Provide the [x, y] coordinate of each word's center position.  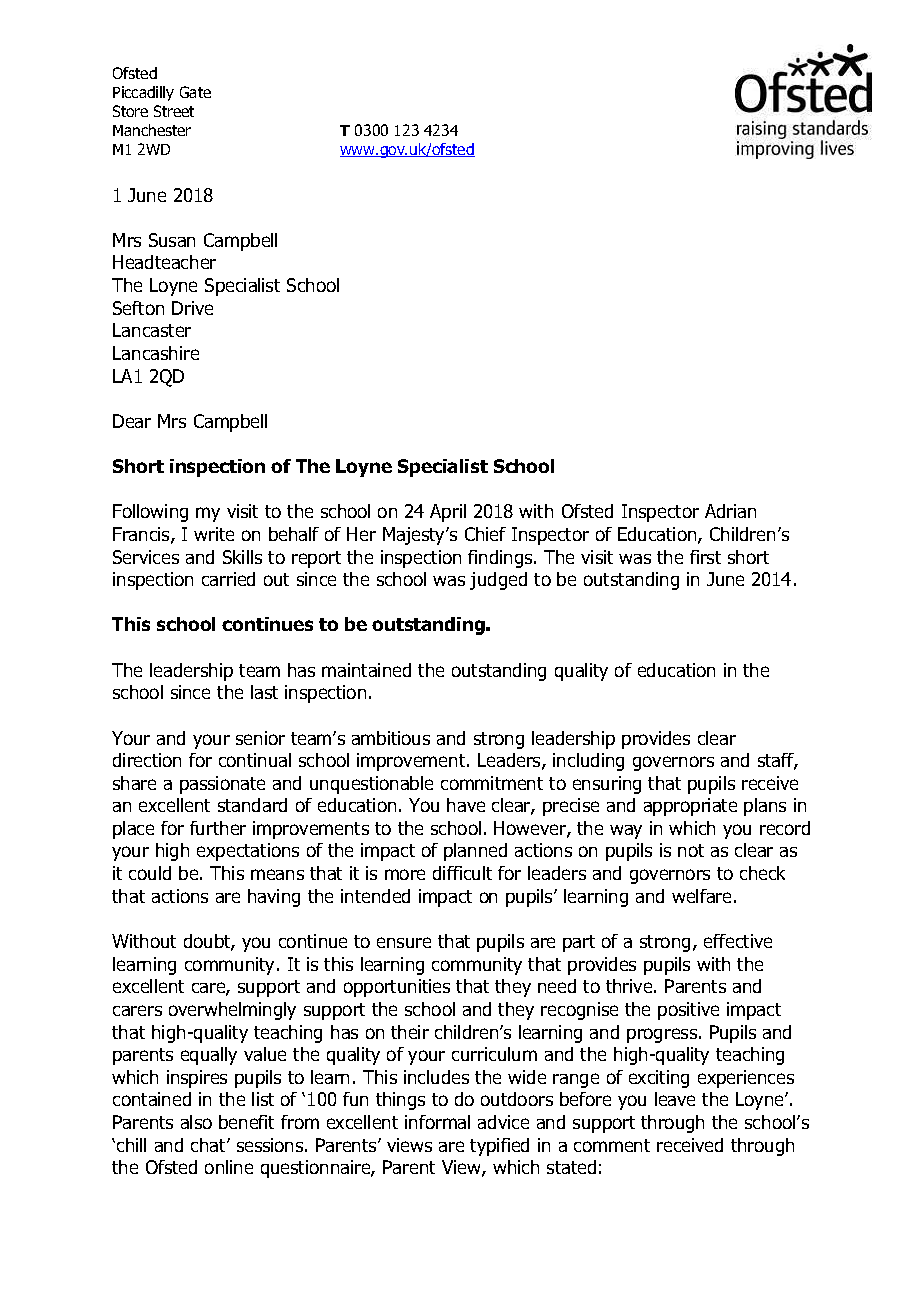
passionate [222, 785]
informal [437, 1122]
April [448, 513]
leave [675, 1099]
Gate [195, 92]
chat [209, 1145]
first [705, 557]
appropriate [690, 807]
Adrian [730, 511]
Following [150, 513]
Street [174, 111]
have [466, 805]
